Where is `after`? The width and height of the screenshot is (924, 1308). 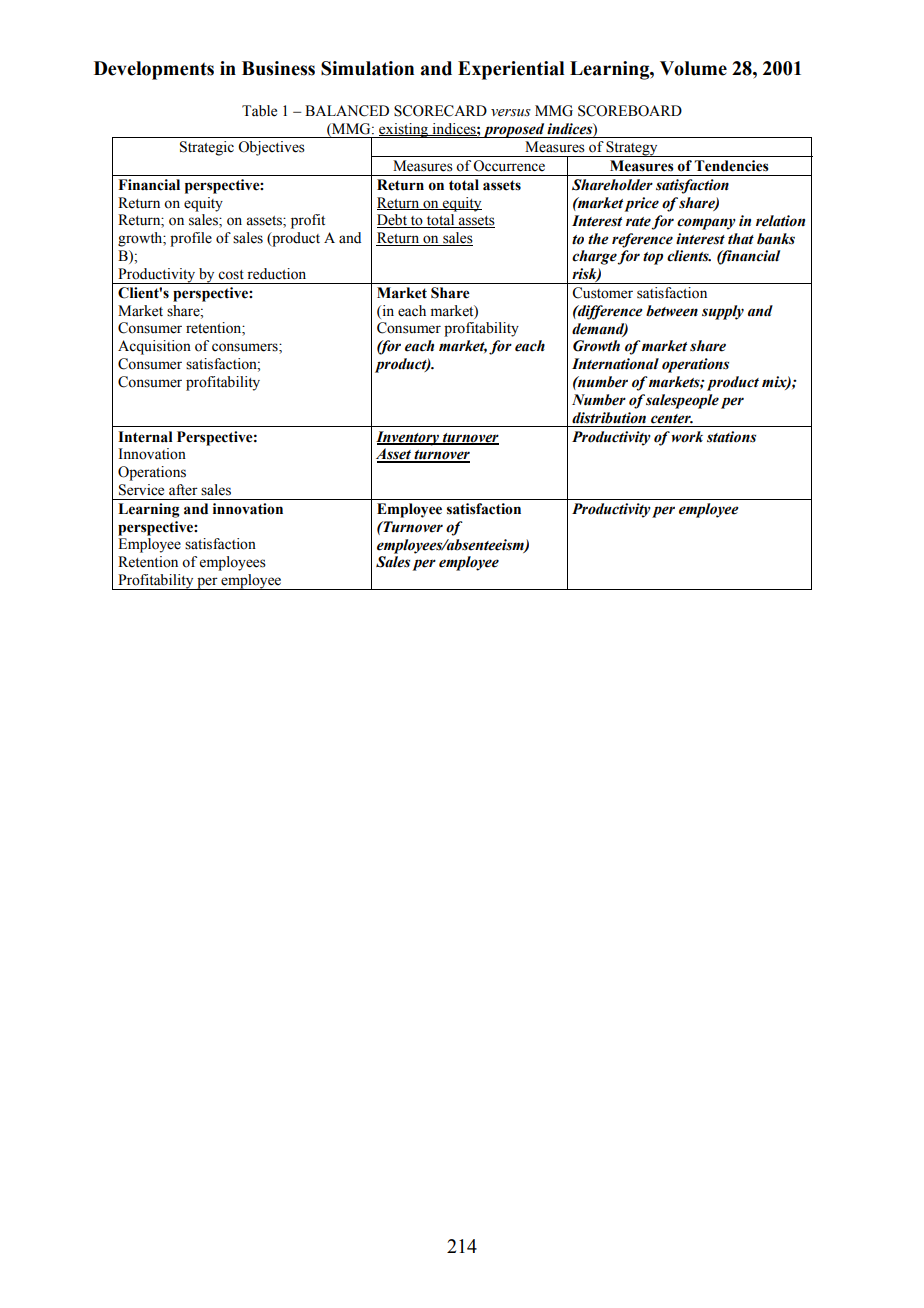 after is located at coordinates (183, 490).
